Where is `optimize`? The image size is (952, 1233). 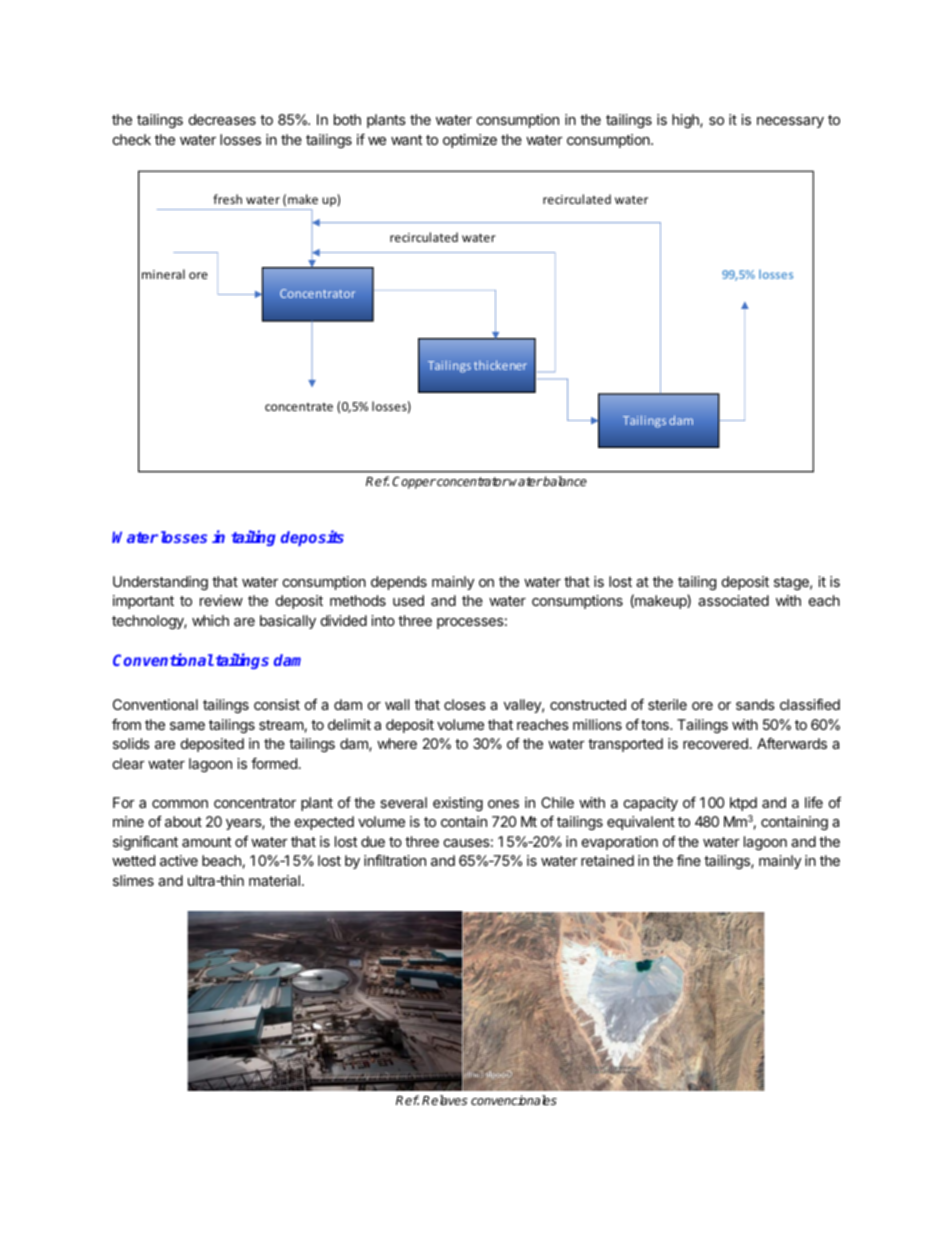
optimize is located at coordinates (470, 141).
